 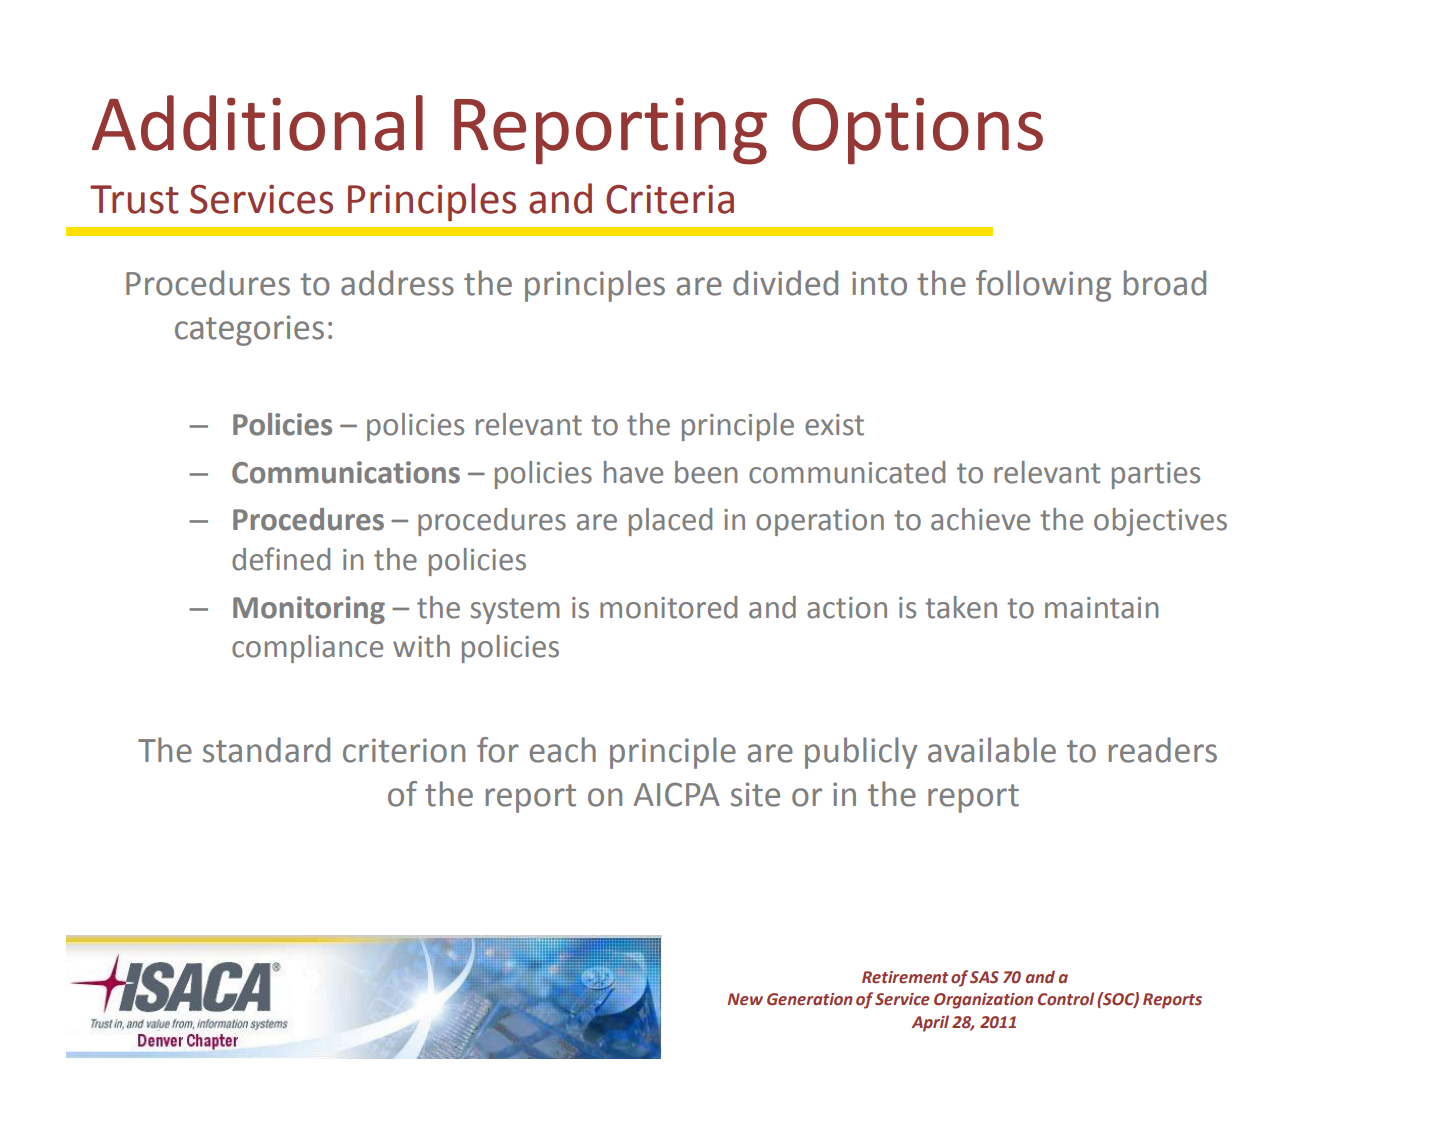 I want to click on Generation, so click(x=810, y=999).
